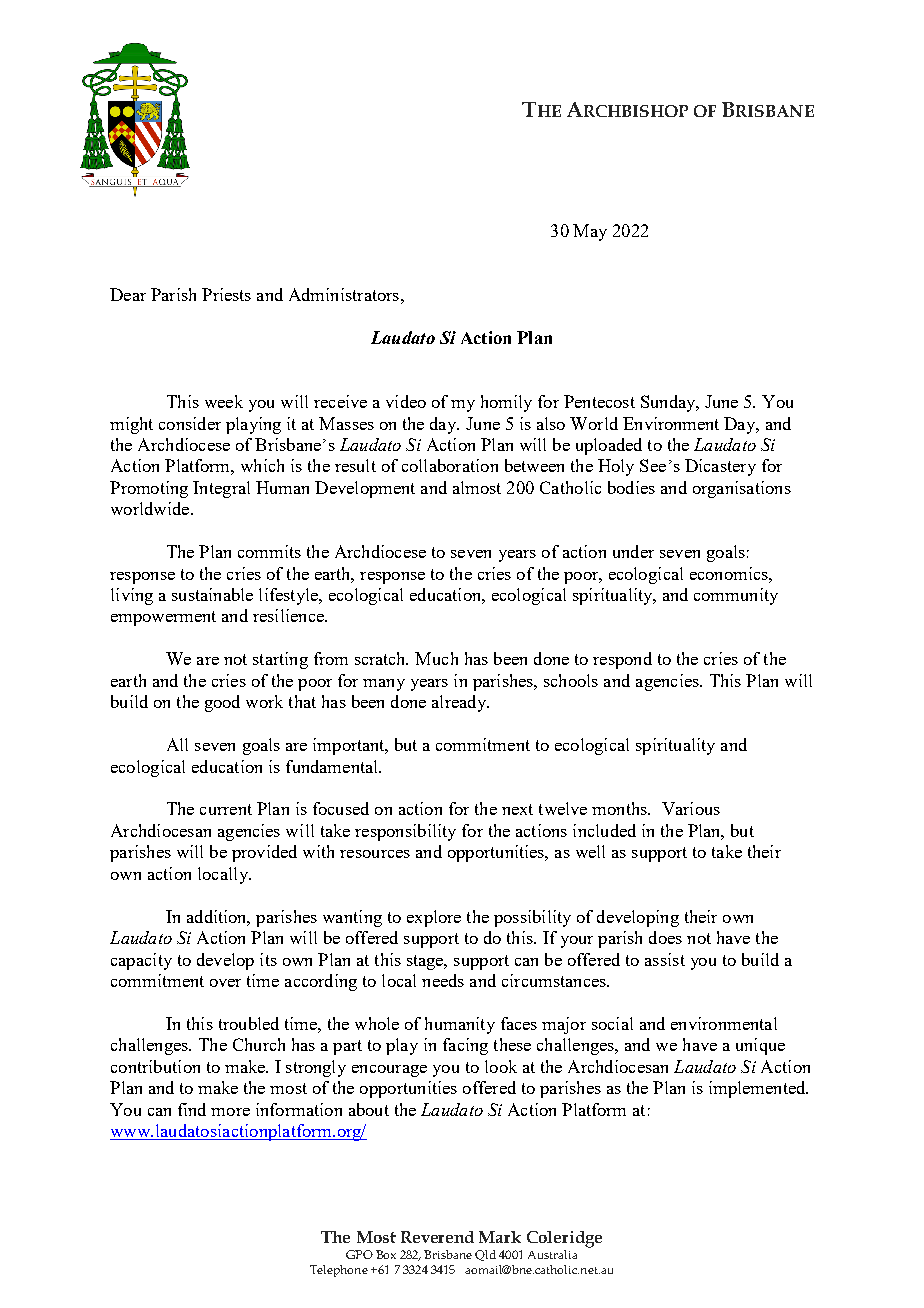 The height and width of the screenshot is (1308, 924). I want to click on Telephone, so click(339, 1271).
